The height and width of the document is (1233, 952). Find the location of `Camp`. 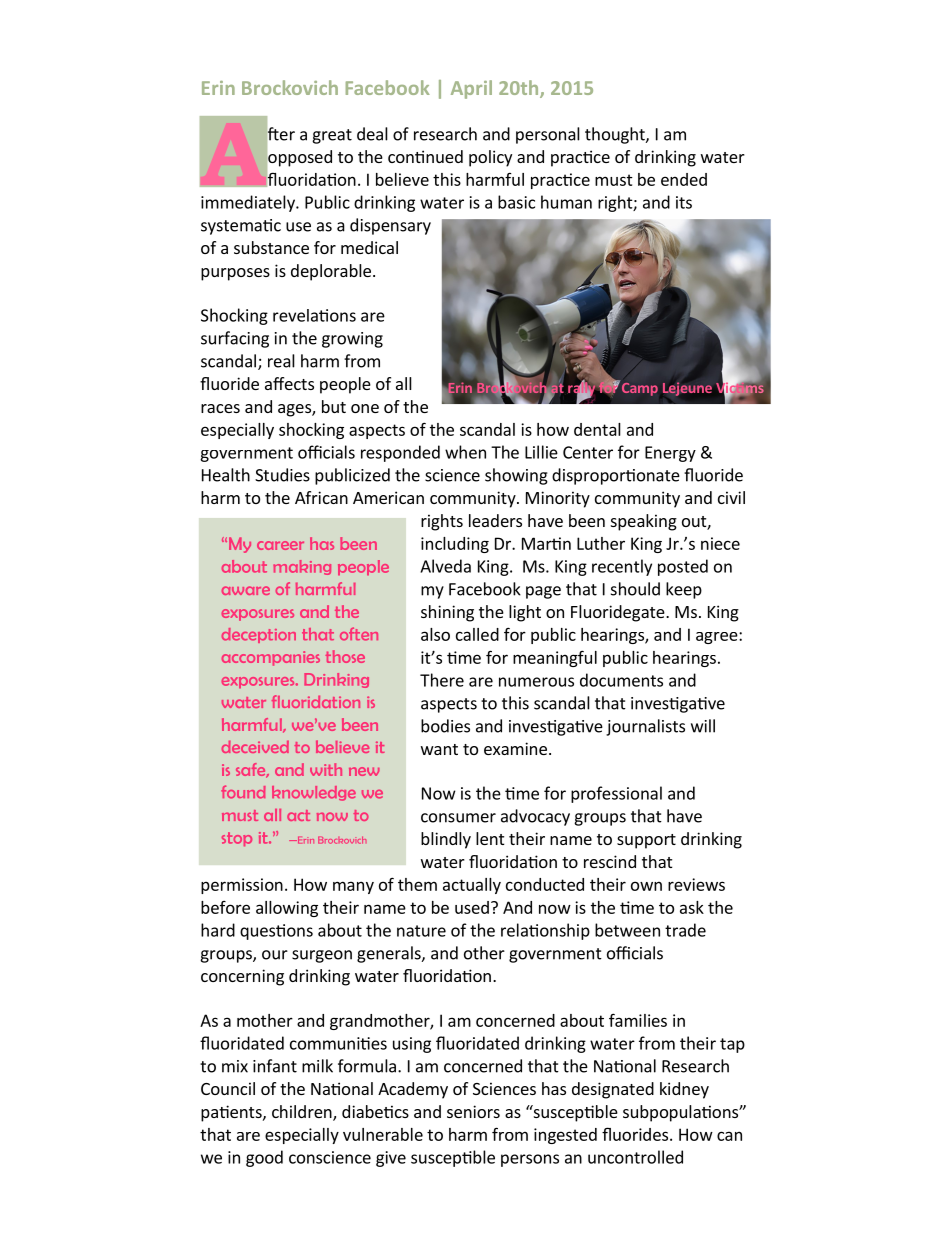

Camp is located at coordinates (638, 388).
